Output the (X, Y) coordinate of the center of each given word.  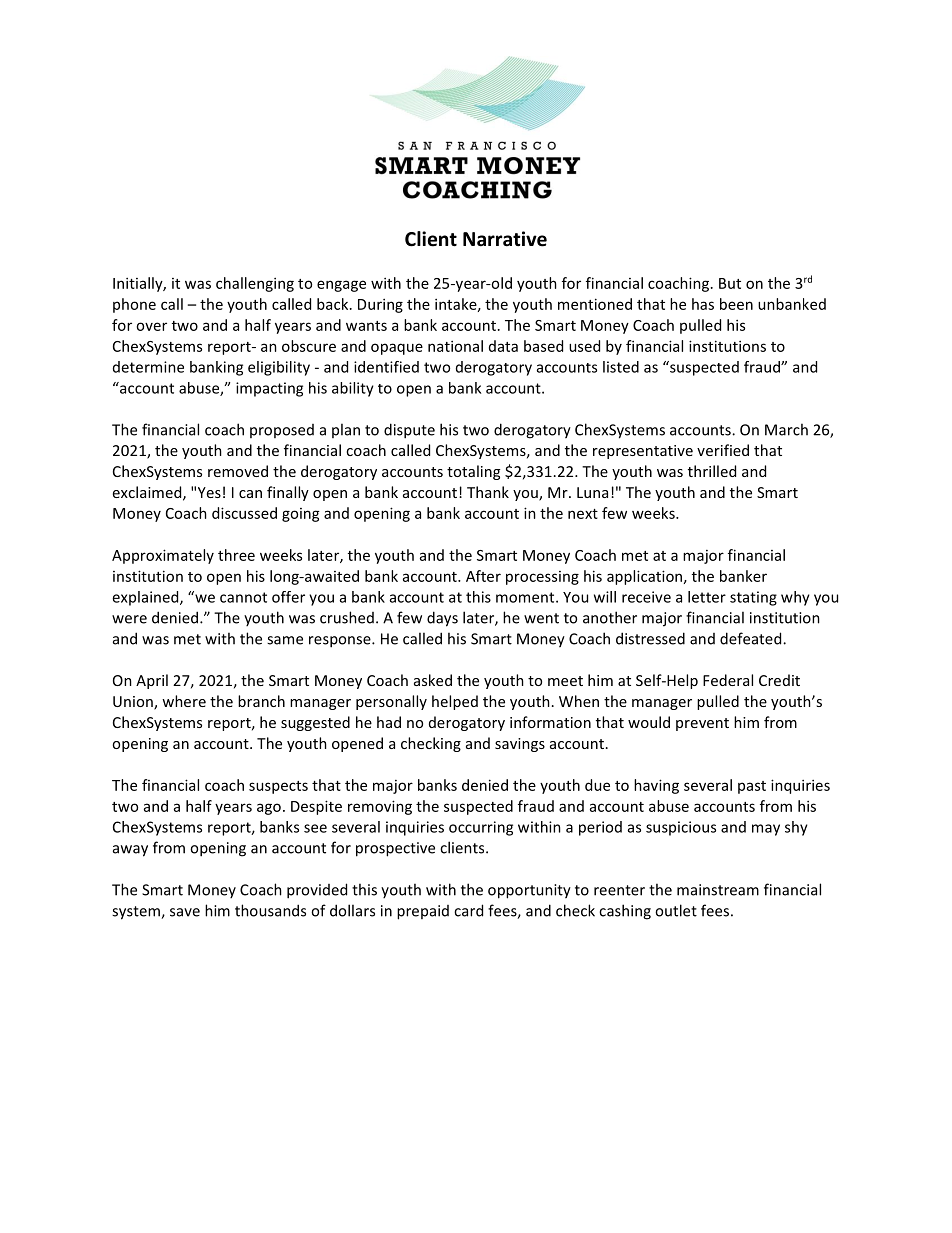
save (185, 912)
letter (707, 597)
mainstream (718, 890)
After (483, 576)
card (468, 910)
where (184, 701)
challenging (255, 284)
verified (723, 450)
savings (520, 745)
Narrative (505, 239)
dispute (409, 431)
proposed (282, 431)
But (730, 283)
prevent (702, 724)
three (236, 555)
